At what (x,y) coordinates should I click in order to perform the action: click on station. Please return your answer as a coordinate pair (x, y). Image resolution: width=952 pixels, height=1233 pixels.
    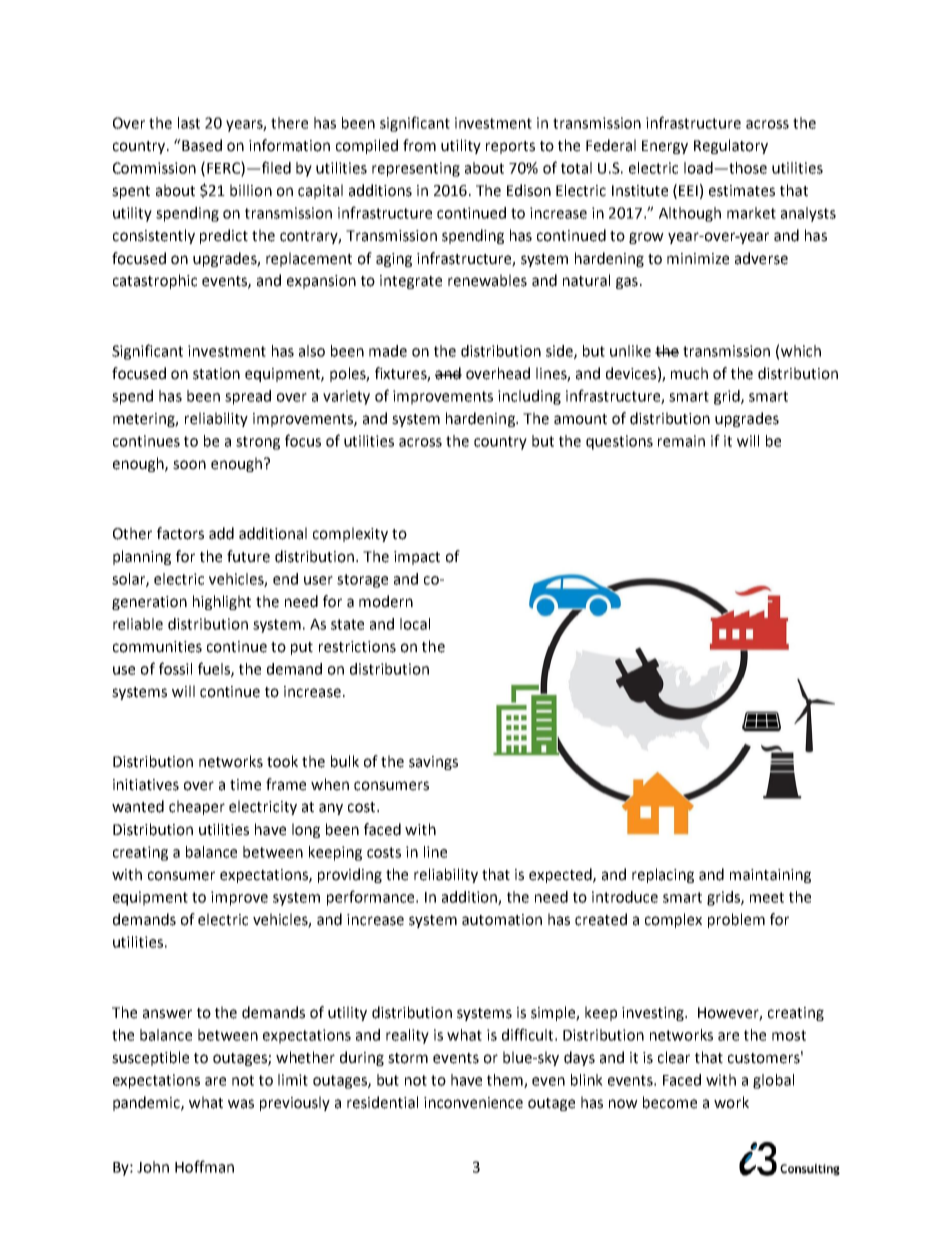
    Looking at the image, I should click on (216, 374).
